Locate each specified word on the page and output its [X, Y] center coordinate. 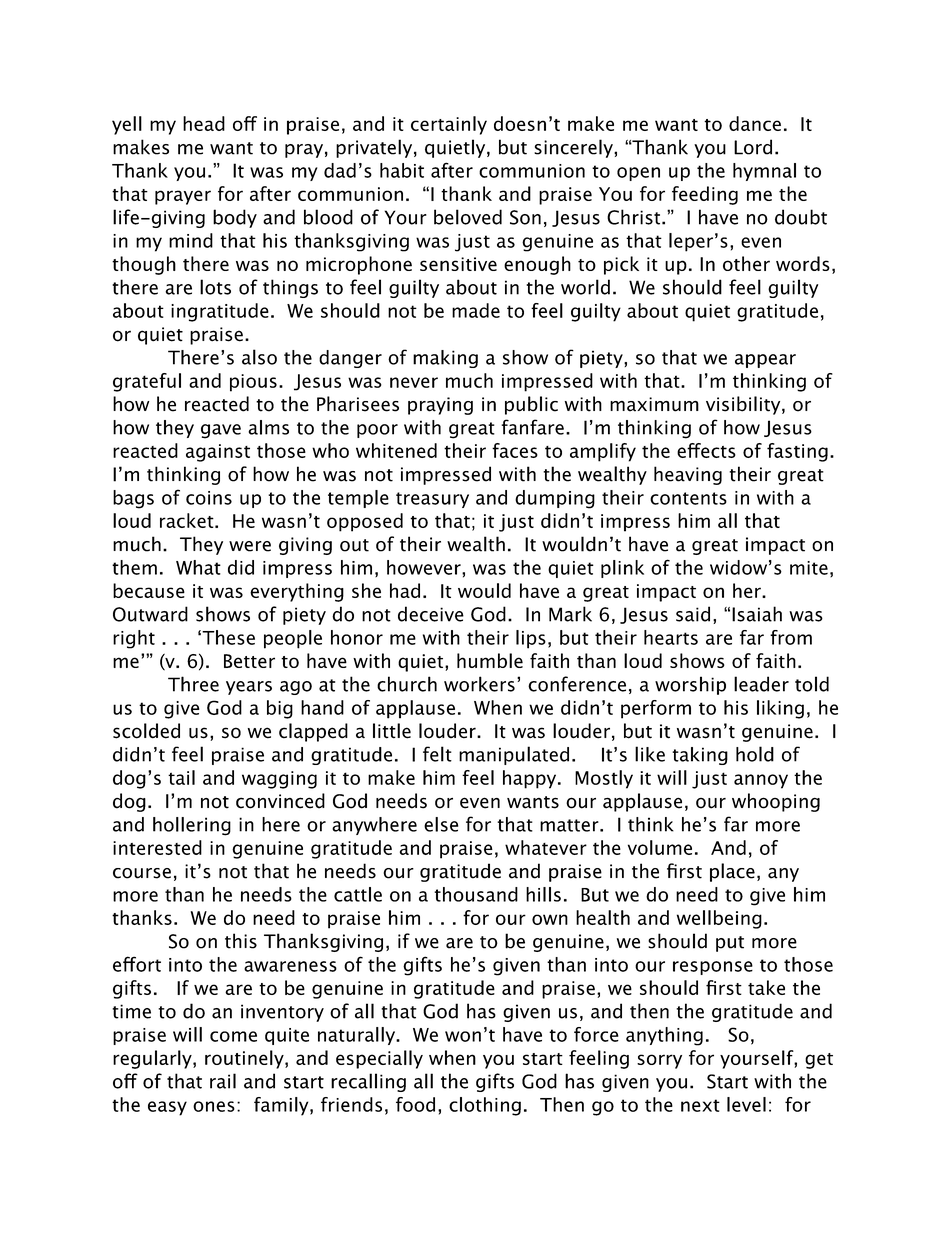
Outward [150, 614]
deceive [431, 614]
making [445, 359]
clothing [485, 1106]
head [204, 123]
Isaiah [757, 614]
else [441, 824]
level [746, 1104]
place [732, 872]
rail [223, 1081]
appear [765, 361]
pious [253, 383]
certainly [449, 125]
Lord [753, 147]
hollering [192, 826]
